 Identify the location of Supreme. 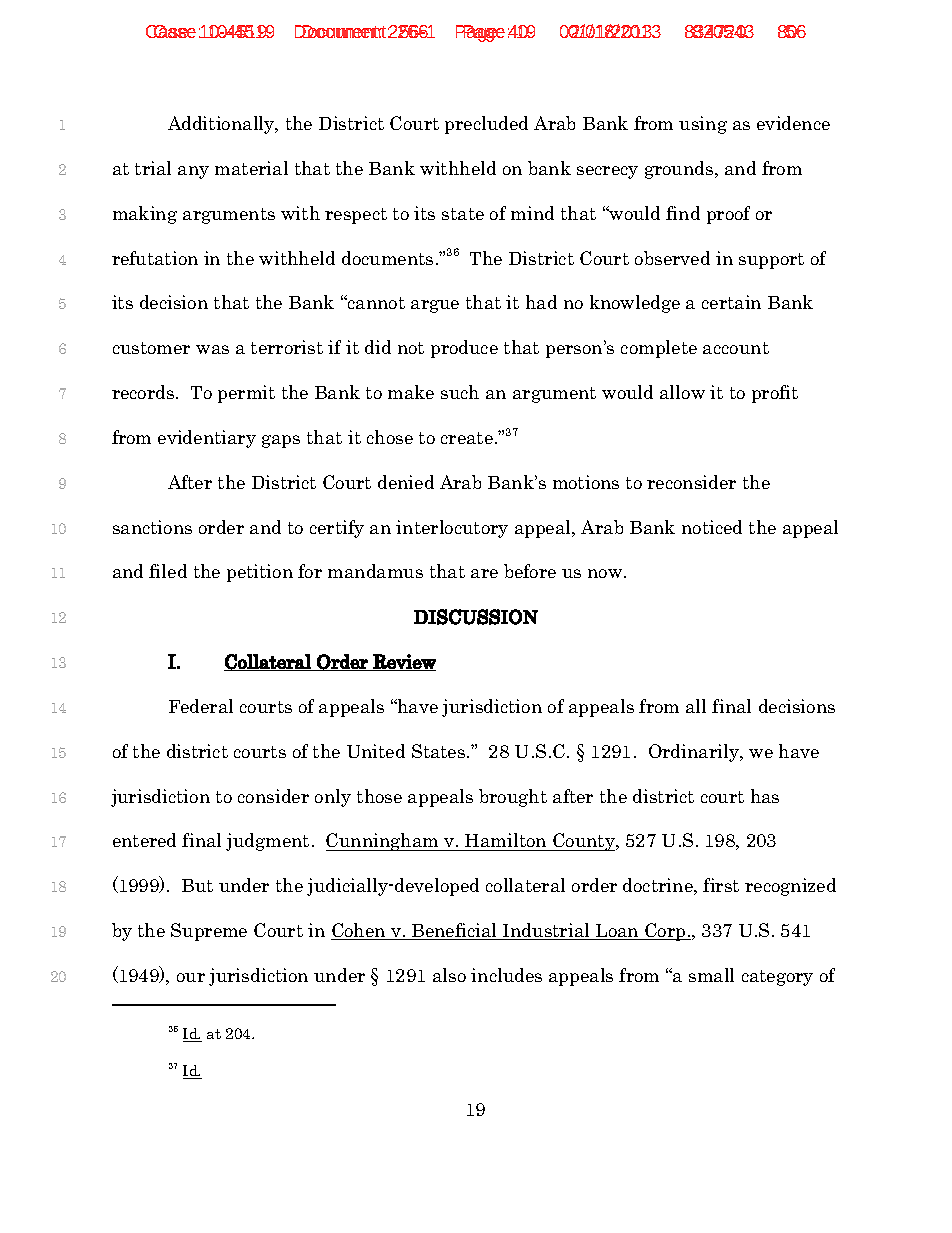
(209, 932).
